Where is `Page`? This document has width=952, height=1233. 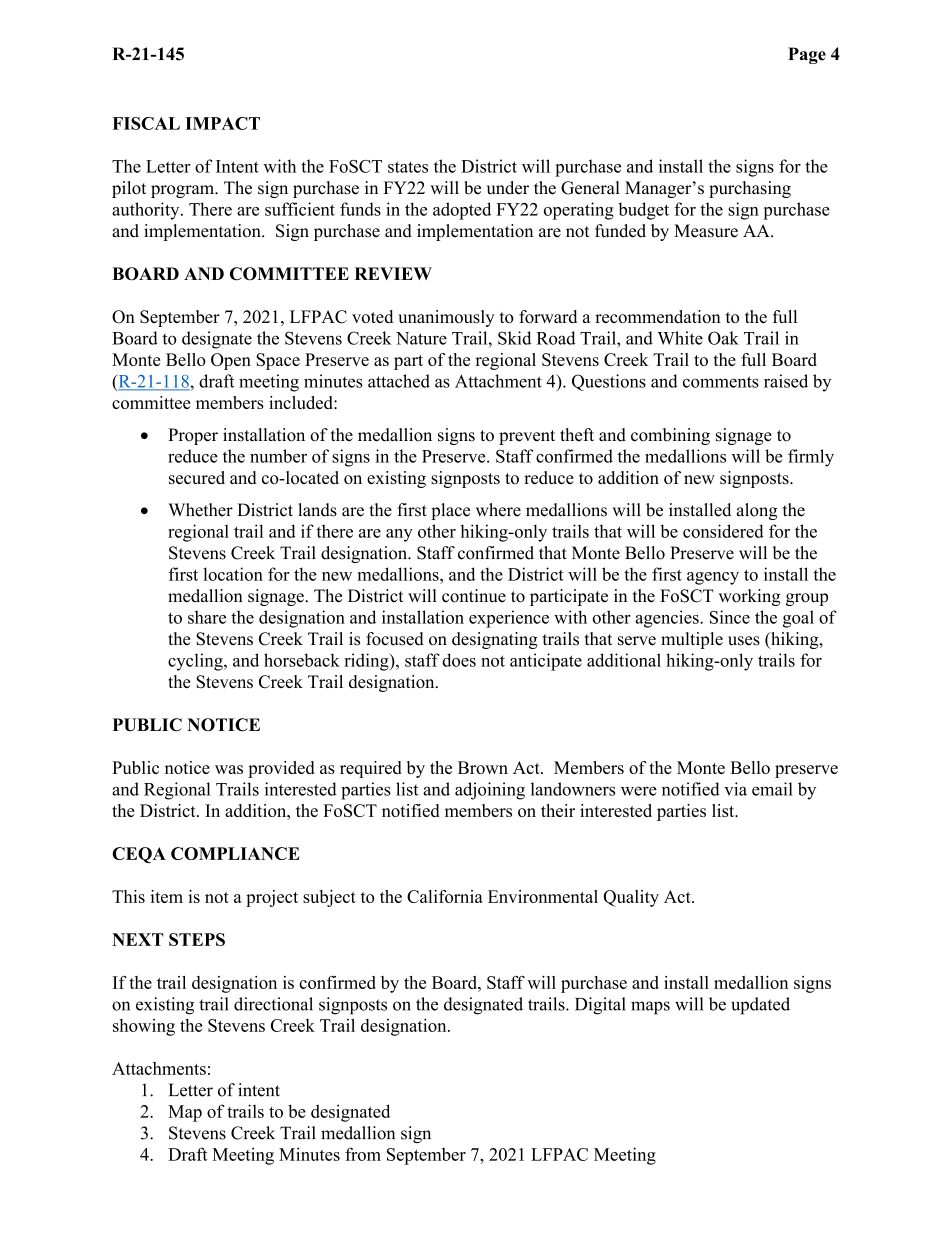
Page is located at coordinates (807, 55).
